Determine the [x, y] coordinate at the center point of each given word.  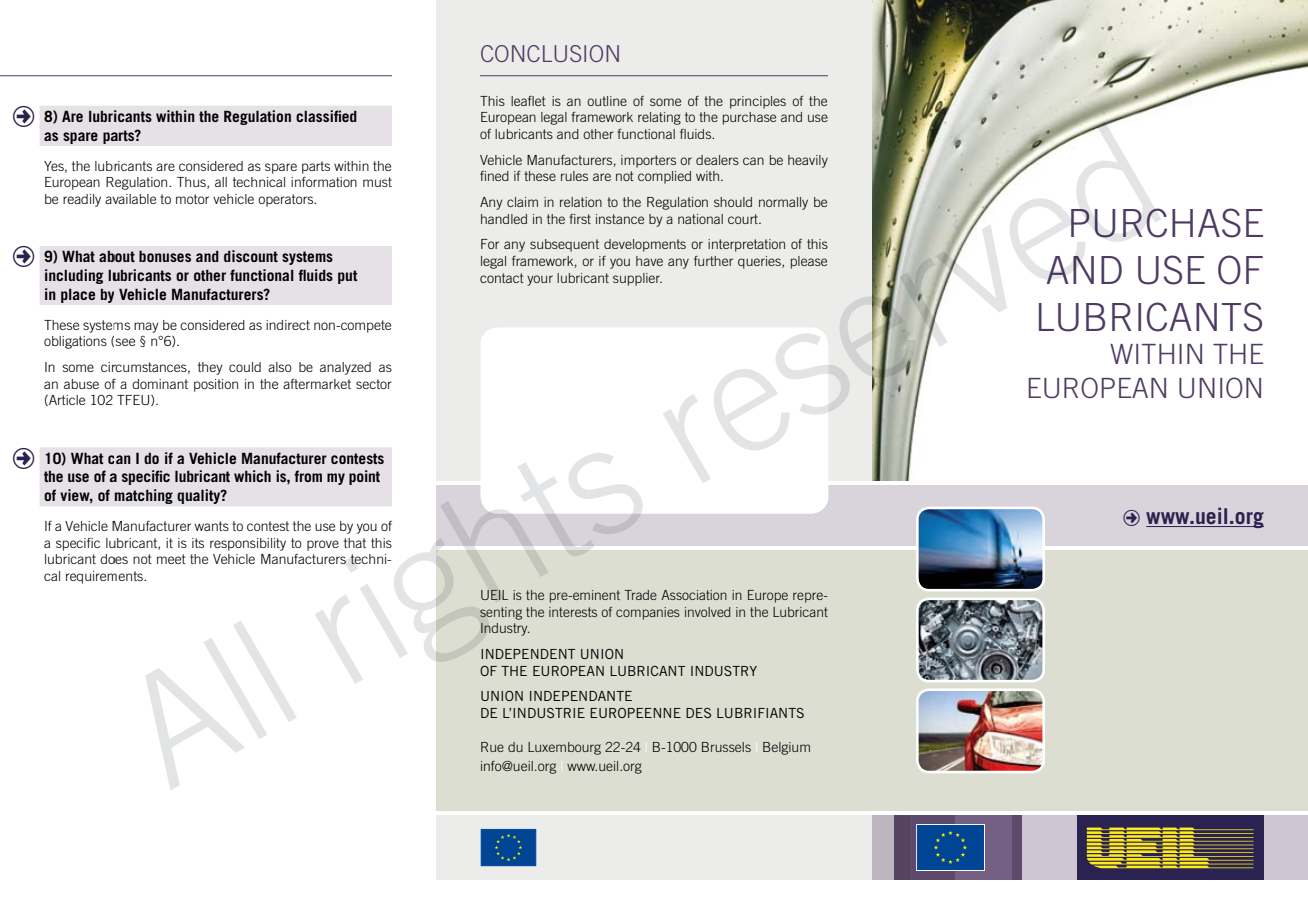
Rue [492, 747]
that [355, 543]
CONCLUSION [550, 53]
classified [326, 116]
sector [374, 384]
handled [504, 219]
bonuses [165, 256]
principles [758, 102]
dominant [160, 384]
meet [171, 559]
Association [694, 595]
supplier [637, 279]
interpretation [746, 245]
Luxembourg [564, 748]
